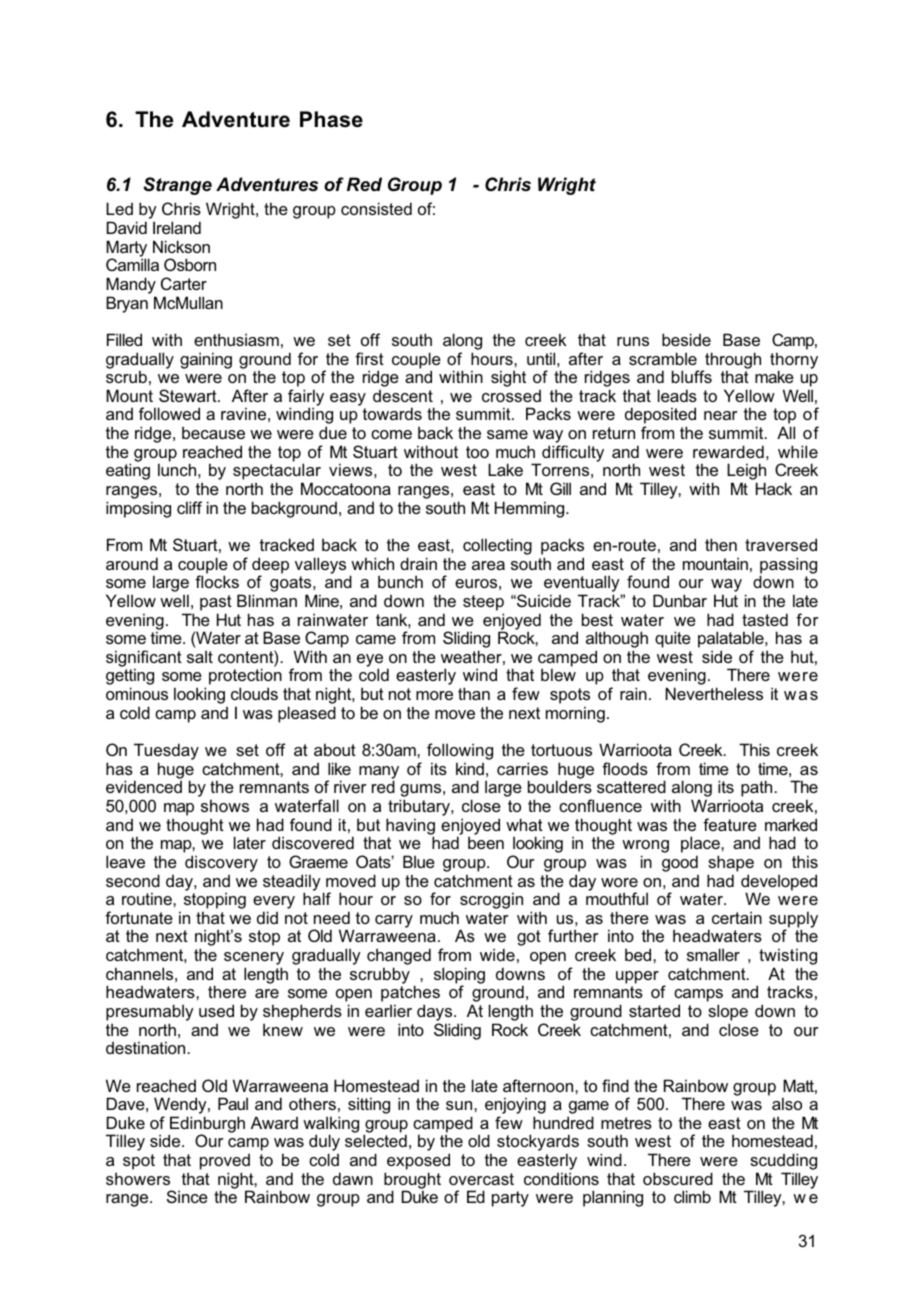 The image size is (924, 1308). Describe the element at coordinates (633, 341) in the screenshot. I see `runs` at that location.
